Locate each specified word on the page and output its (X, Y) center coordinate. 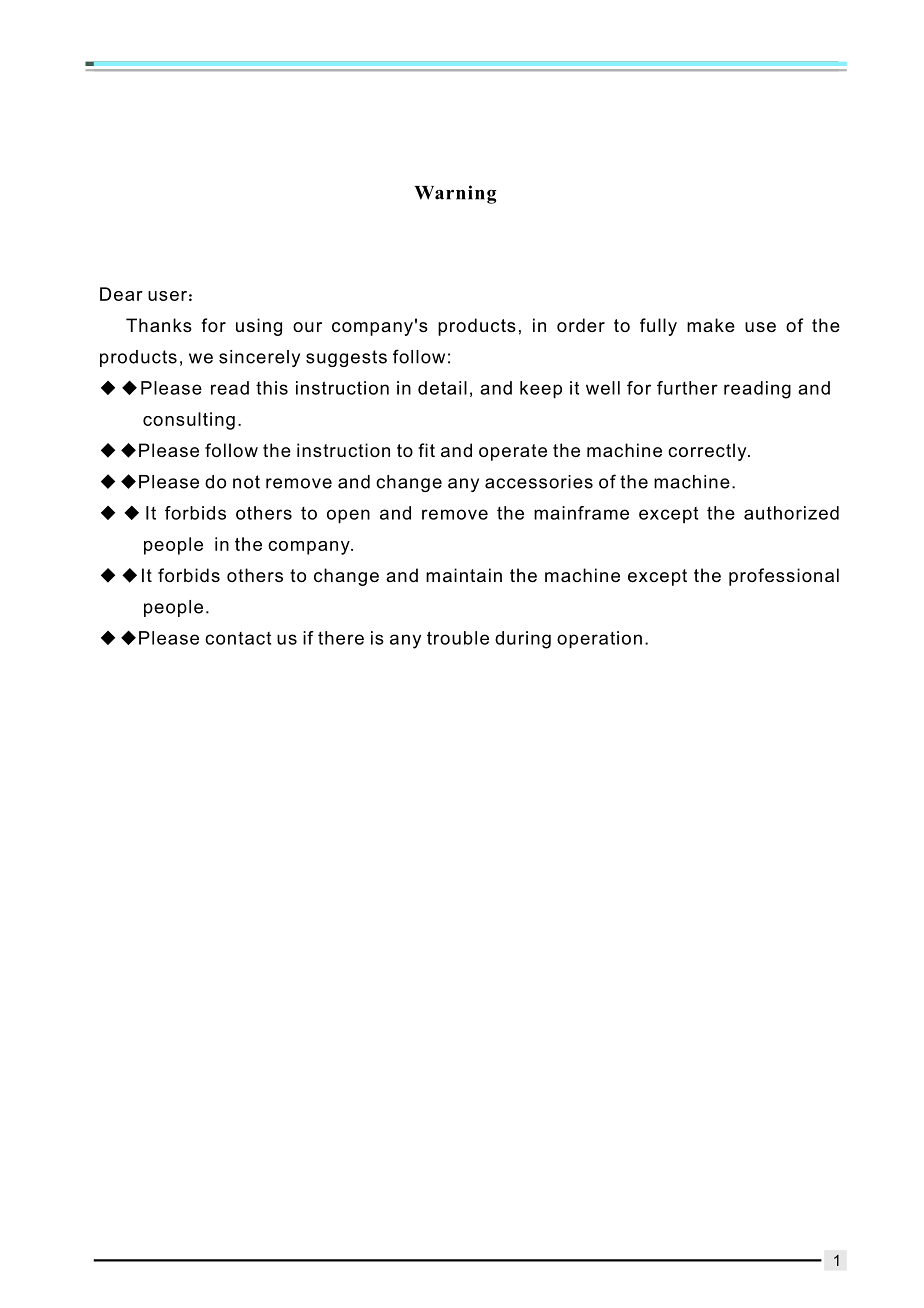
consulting (189, 421)
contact (238, 638)
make (711, 325)
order (581, 325)
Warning (455, 194)
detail (442, 388)
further (687, 388)
